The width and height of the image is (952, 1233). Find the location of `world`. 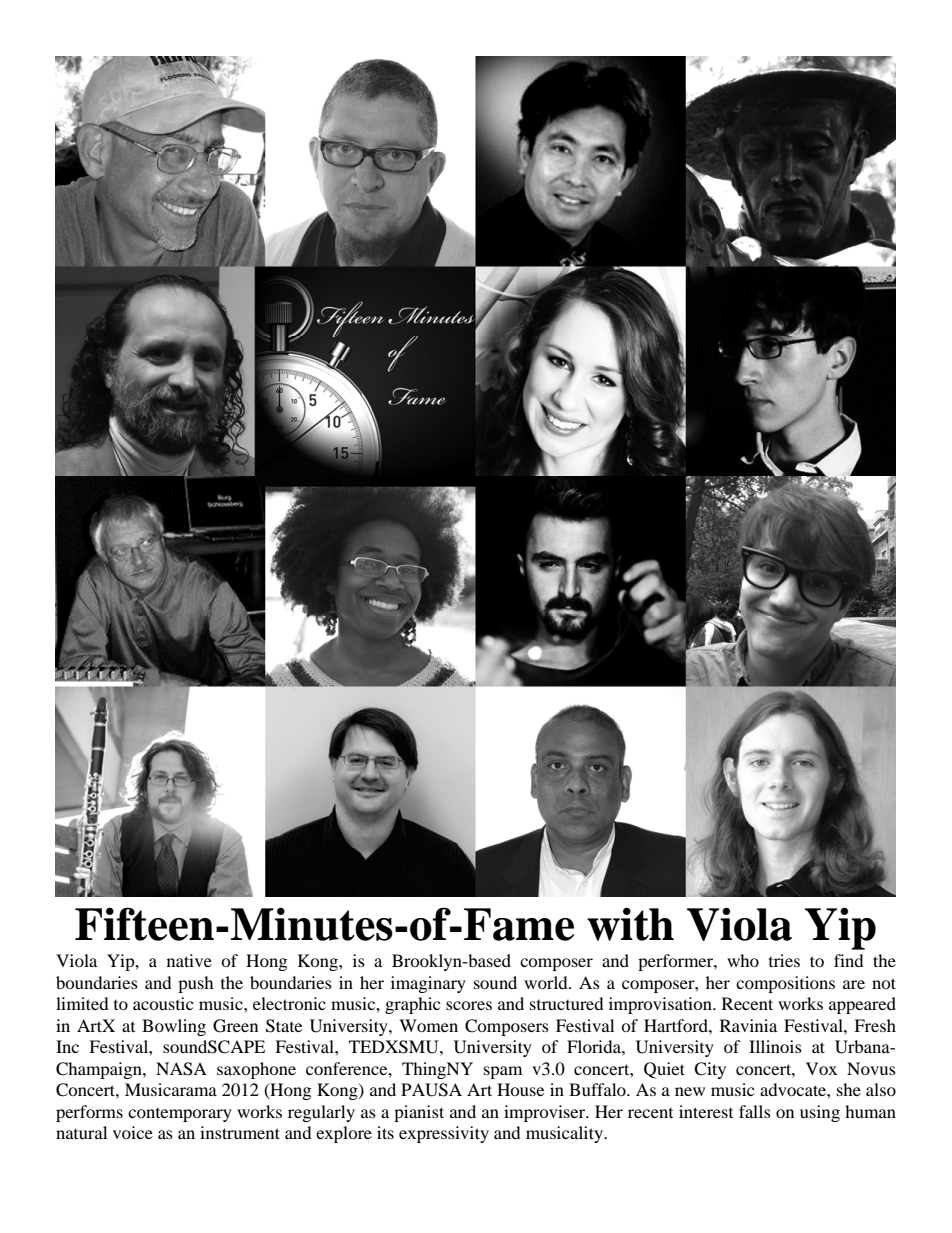

world is located at coordinates (547, 982).
